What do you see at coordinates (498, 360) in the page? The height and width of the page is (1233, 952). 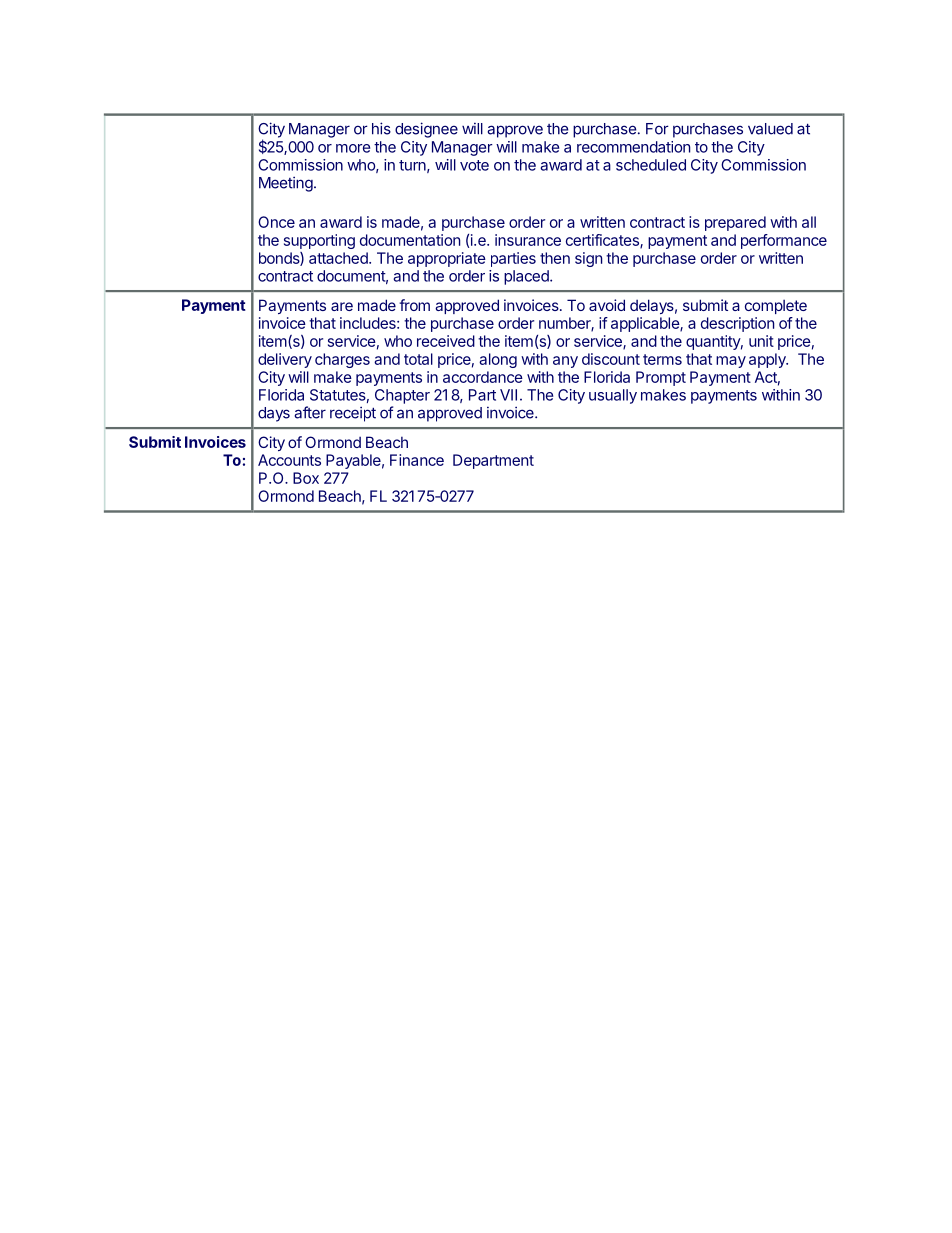 I see `along` at bounding box center [498, 360].
